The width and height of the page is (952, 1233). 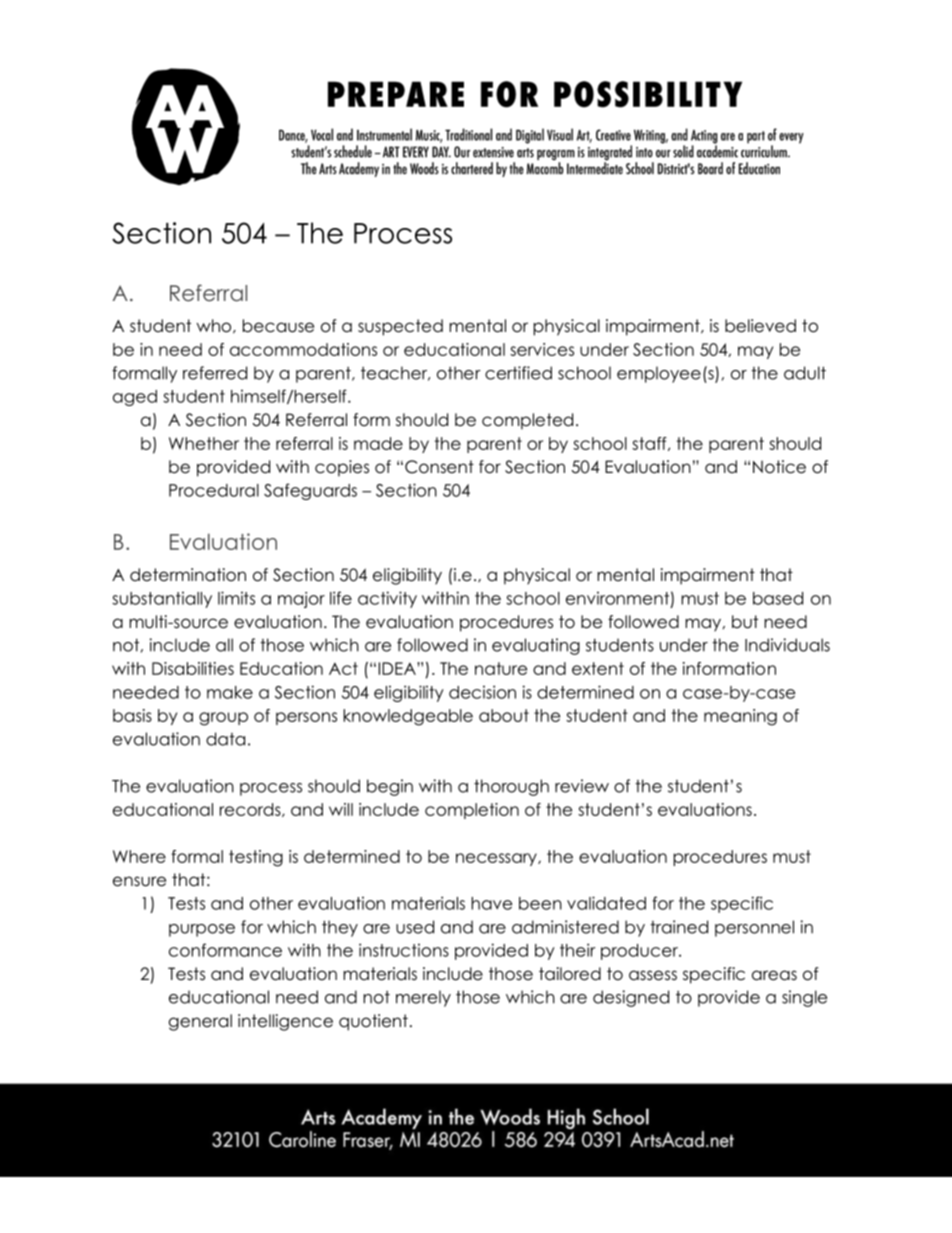 I want to click on certified, so click(x=518, y=373).
